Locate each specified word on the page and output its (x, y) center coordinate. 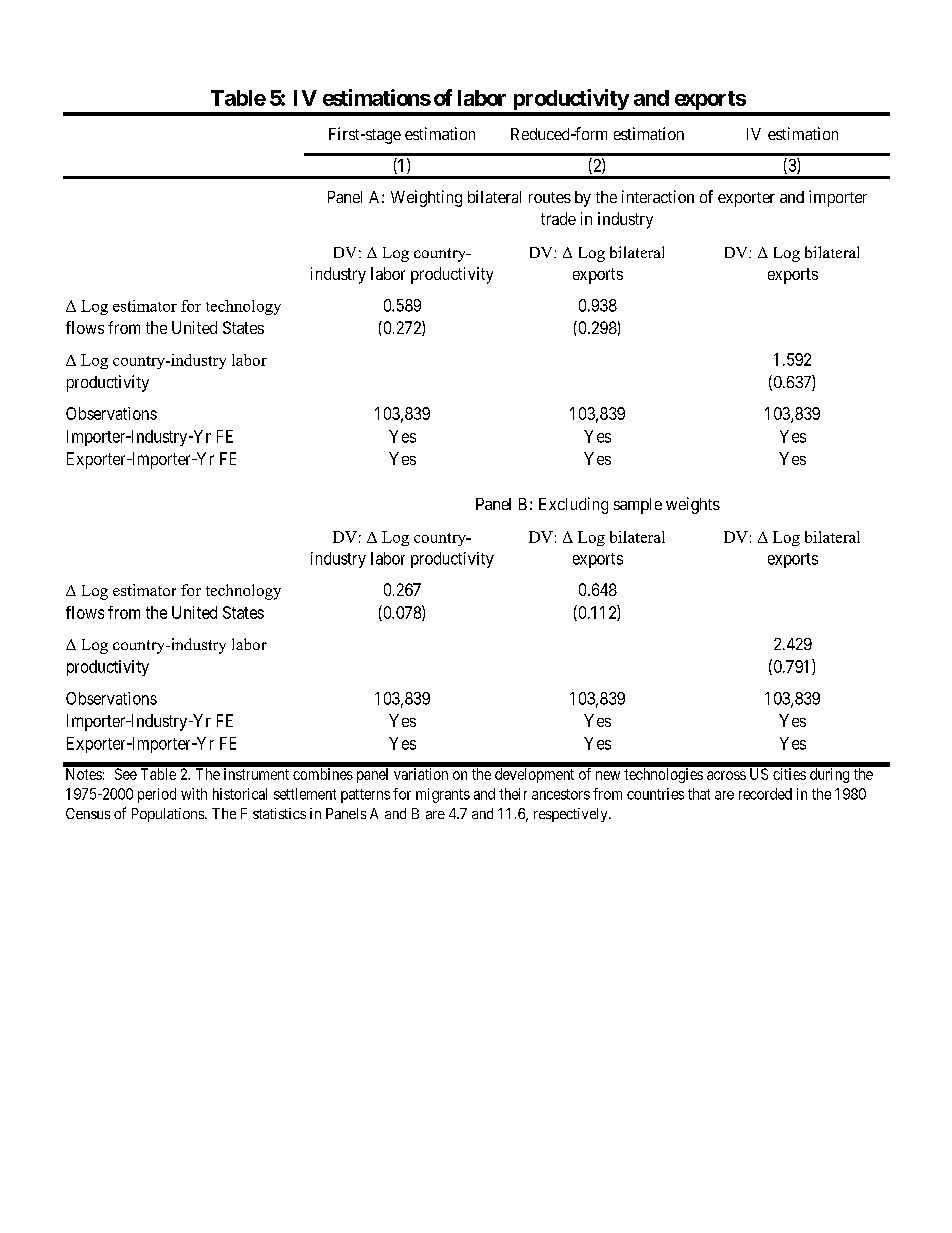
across (726, 775)
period (157, 795)
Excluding (573, 505)
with (194, 794)
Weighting (426, 198)
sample (638, 506)
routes (550, 197)
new (608, 775)
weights (693, 505)
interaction (658, 196)
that (699, 794)
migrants (443, 795)
